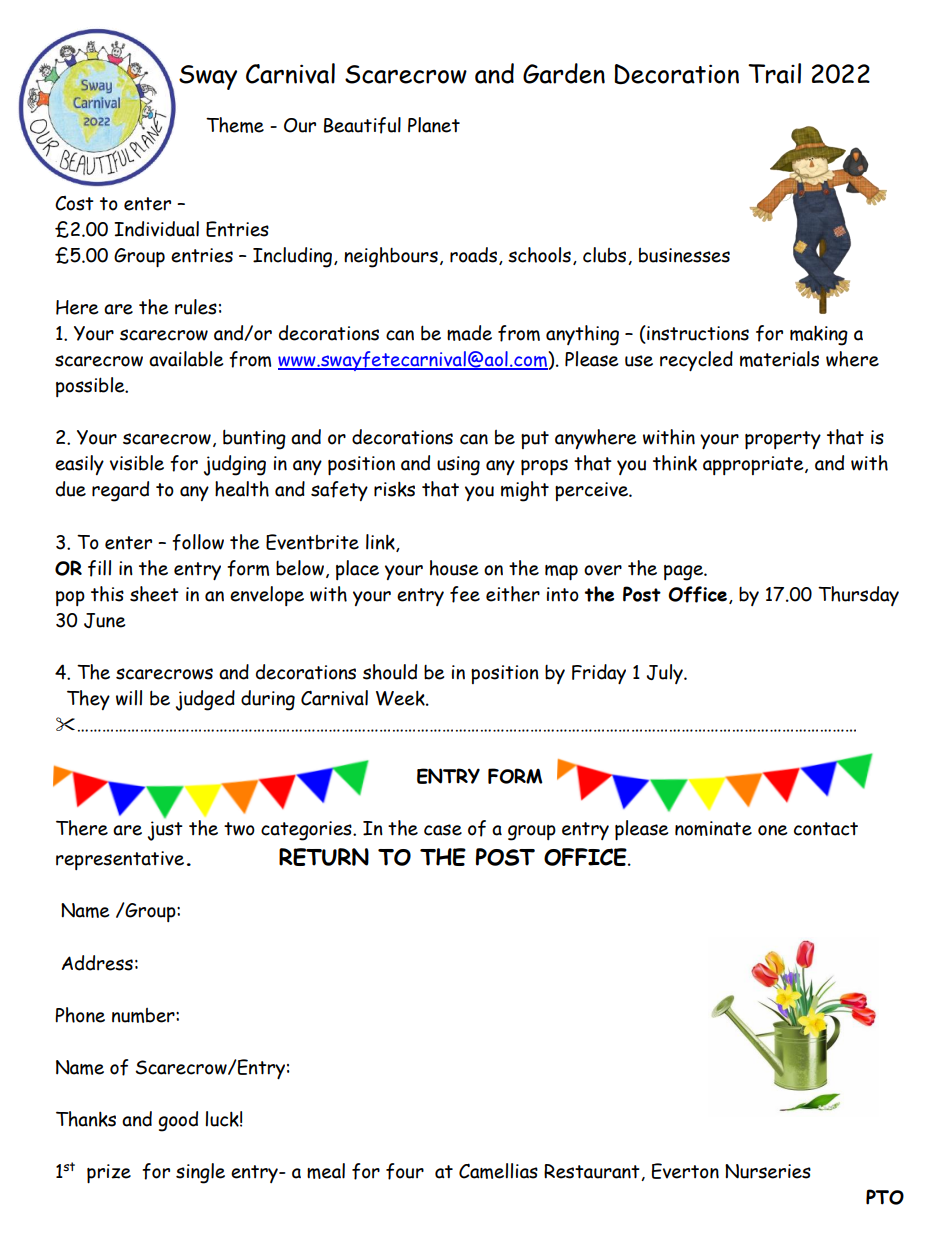 This screenshot has height=1233, width=952. What do you see at coordinates (165, 831) in the screenshot?
I see `just` at bounding box center [165, 831].
